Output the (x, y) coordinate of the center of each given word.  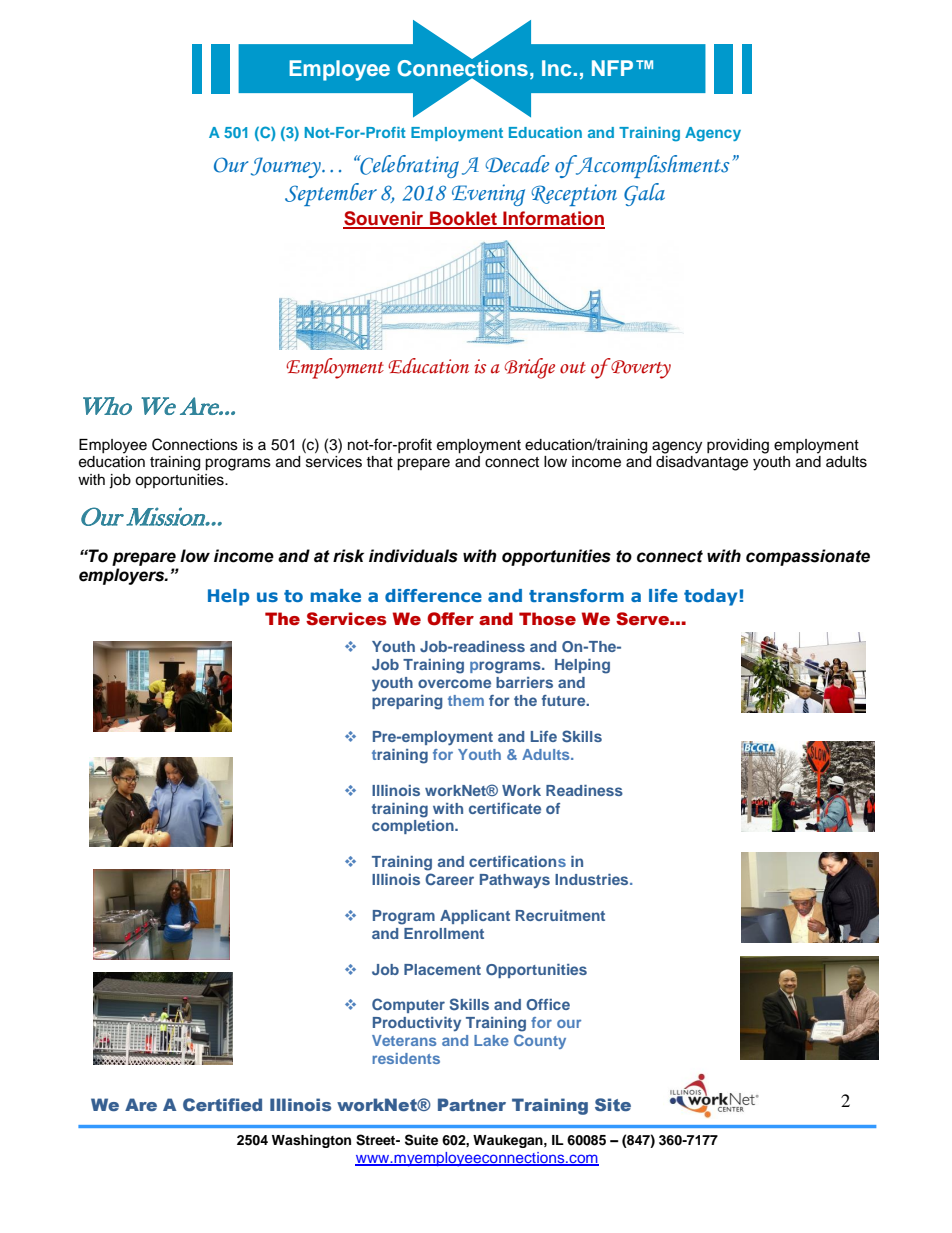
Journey (287, 167)
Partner (472, 1104)
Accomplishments (651, 166)
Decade (517, 164)
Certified (222, 1104)
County (540, 1042)
